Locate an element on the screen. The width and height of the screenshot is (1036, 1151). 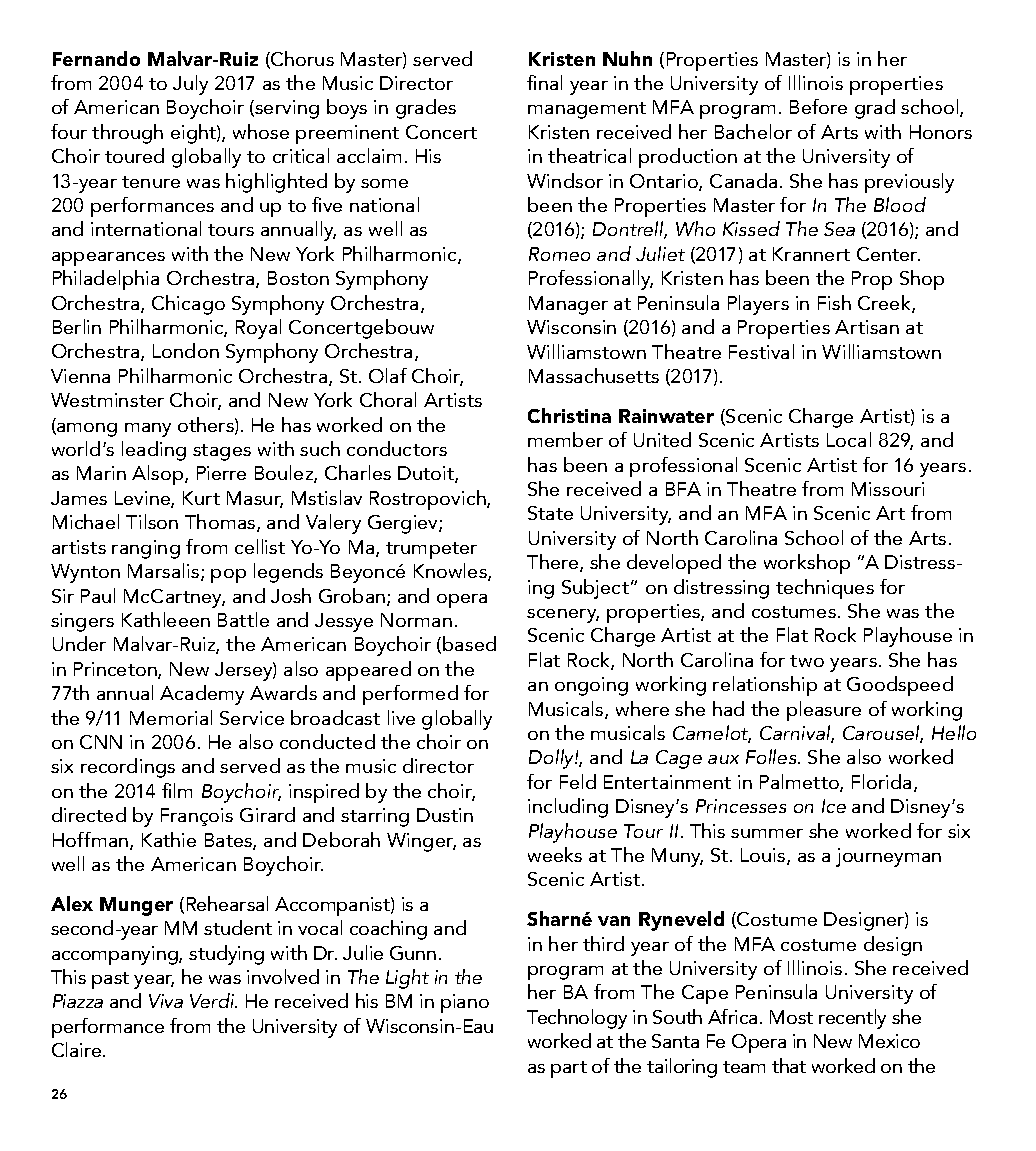
final is located at coordinates (544, 82).
